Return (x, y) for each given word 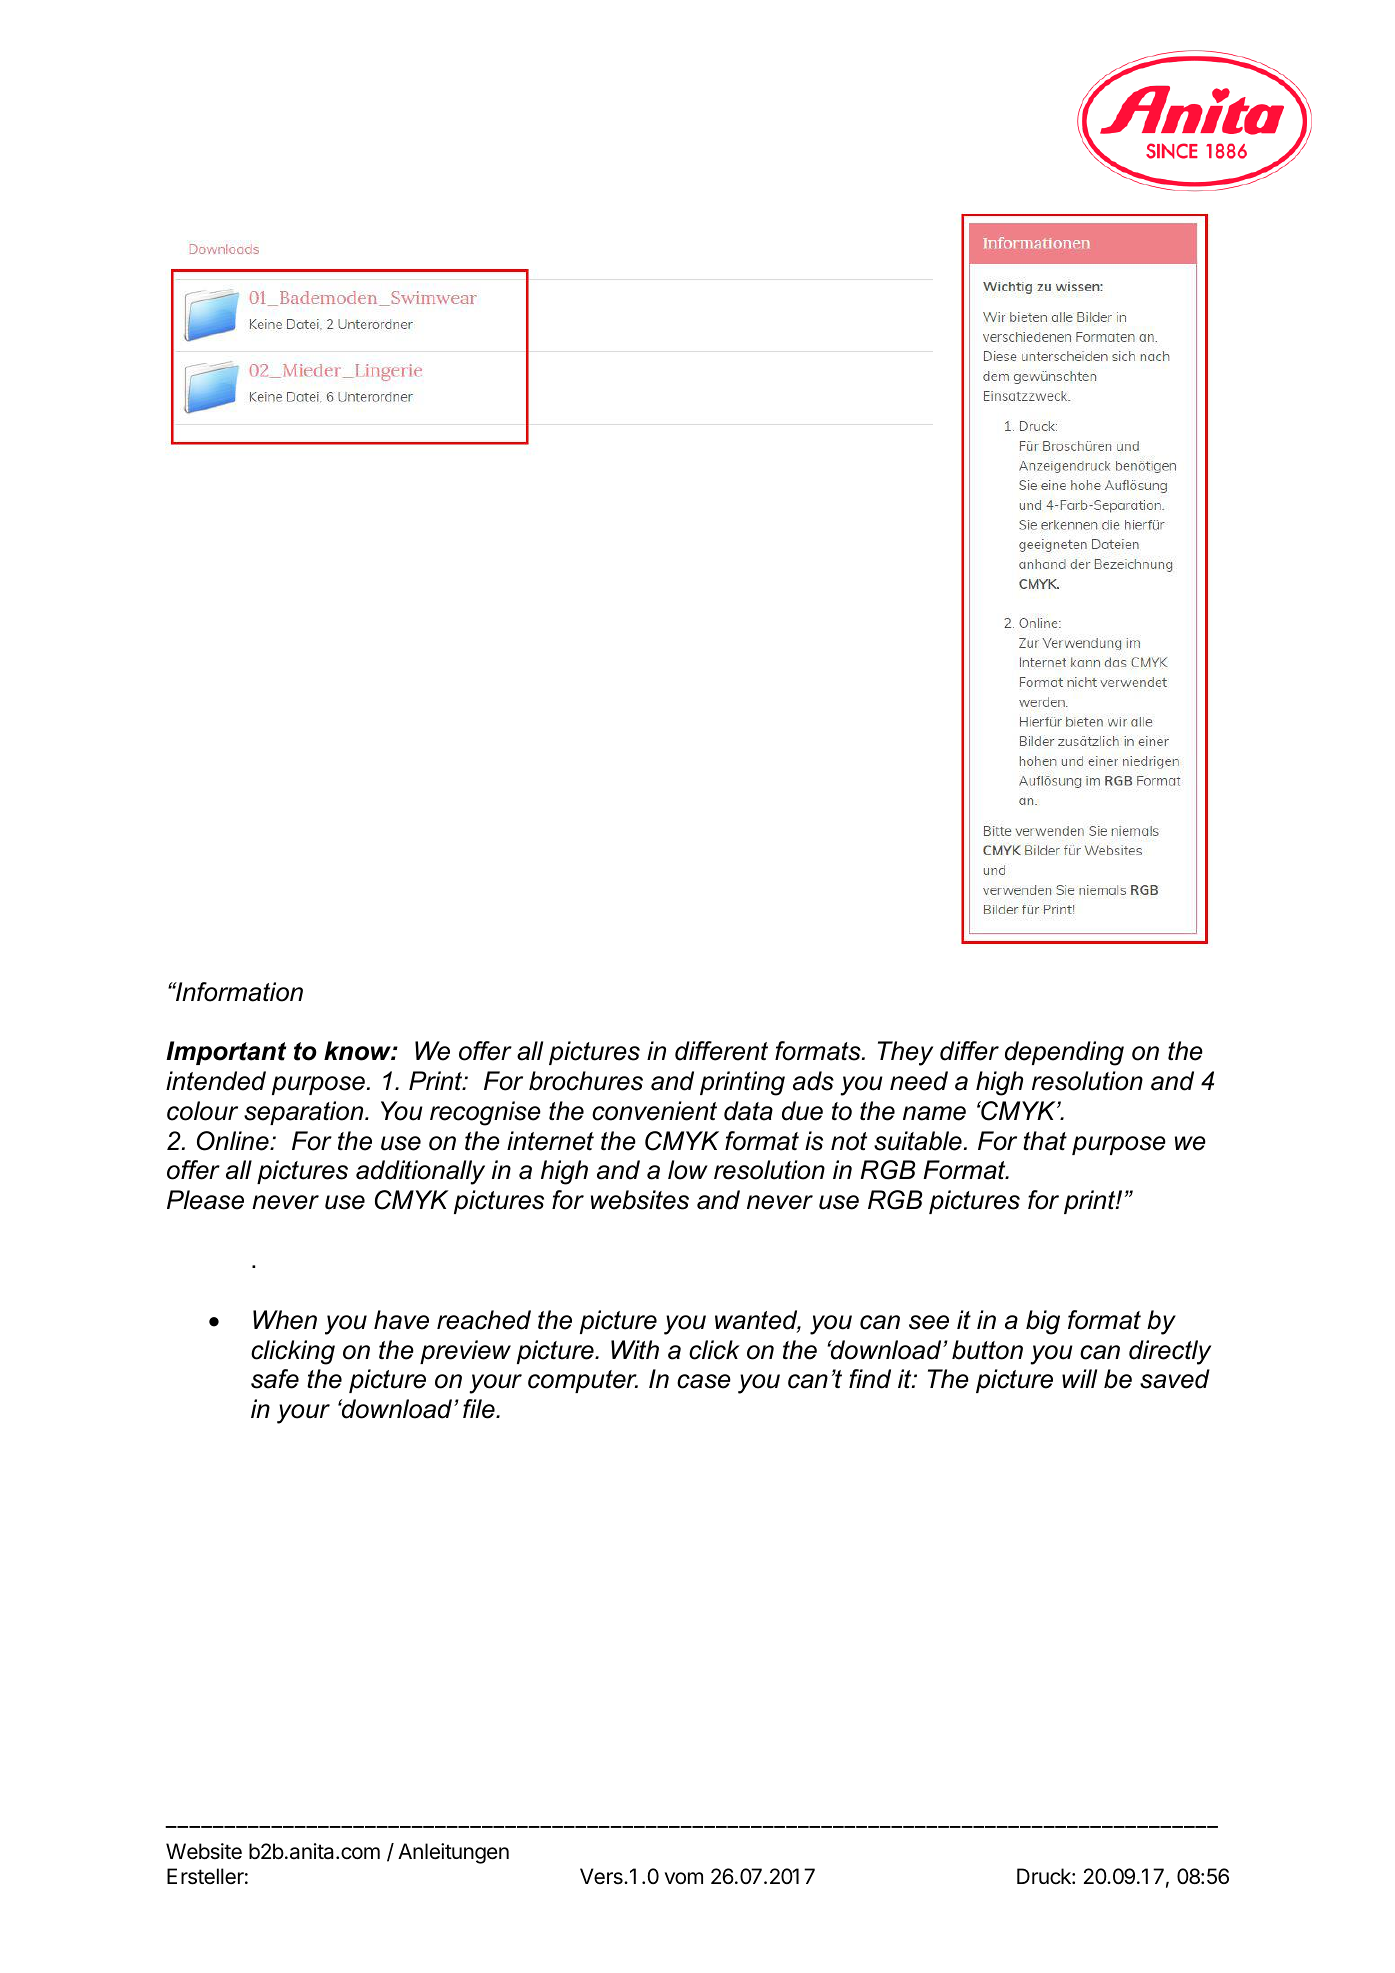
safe (275, 1379)
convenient (654, 1111)
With (635, 1350)
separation (305, 1113)
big (1043, 1322)
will (1079, 1378)
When (285, 1320)
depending (1064, 1053)
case (704, 1381)
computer (583, 1381)
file (480, 1409)
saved (1175, 1379)
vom (684, 1878)
